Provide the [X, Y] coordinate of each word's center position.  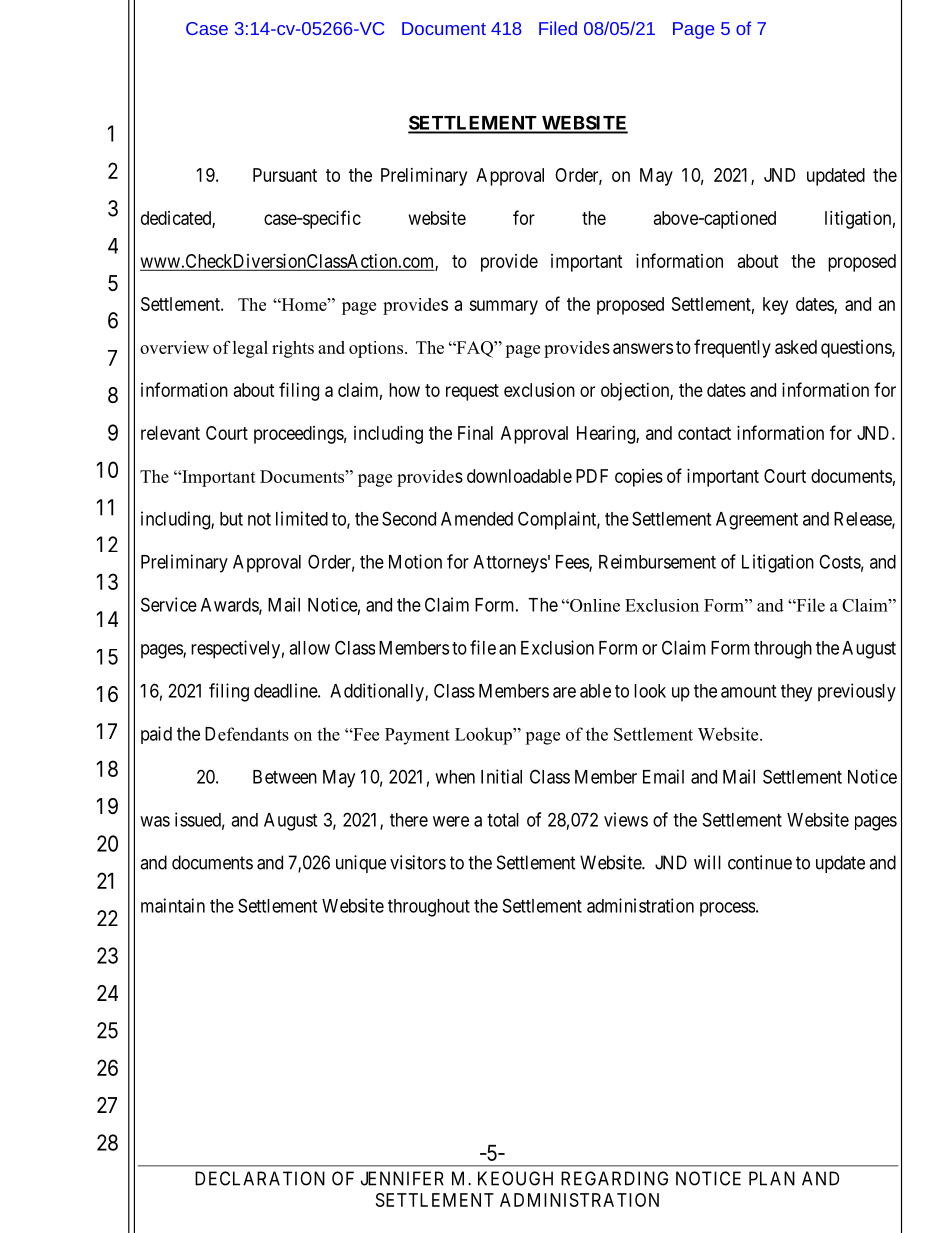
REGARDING [614, 1178]
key [775, 306]
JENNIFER [402, 1178]
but [231, 519]
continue [760, 862]
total [503, 820]
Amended [477, 519]
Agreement [757, 521]
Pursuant [285, 175]
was [155, 821]
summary [503, 307]
